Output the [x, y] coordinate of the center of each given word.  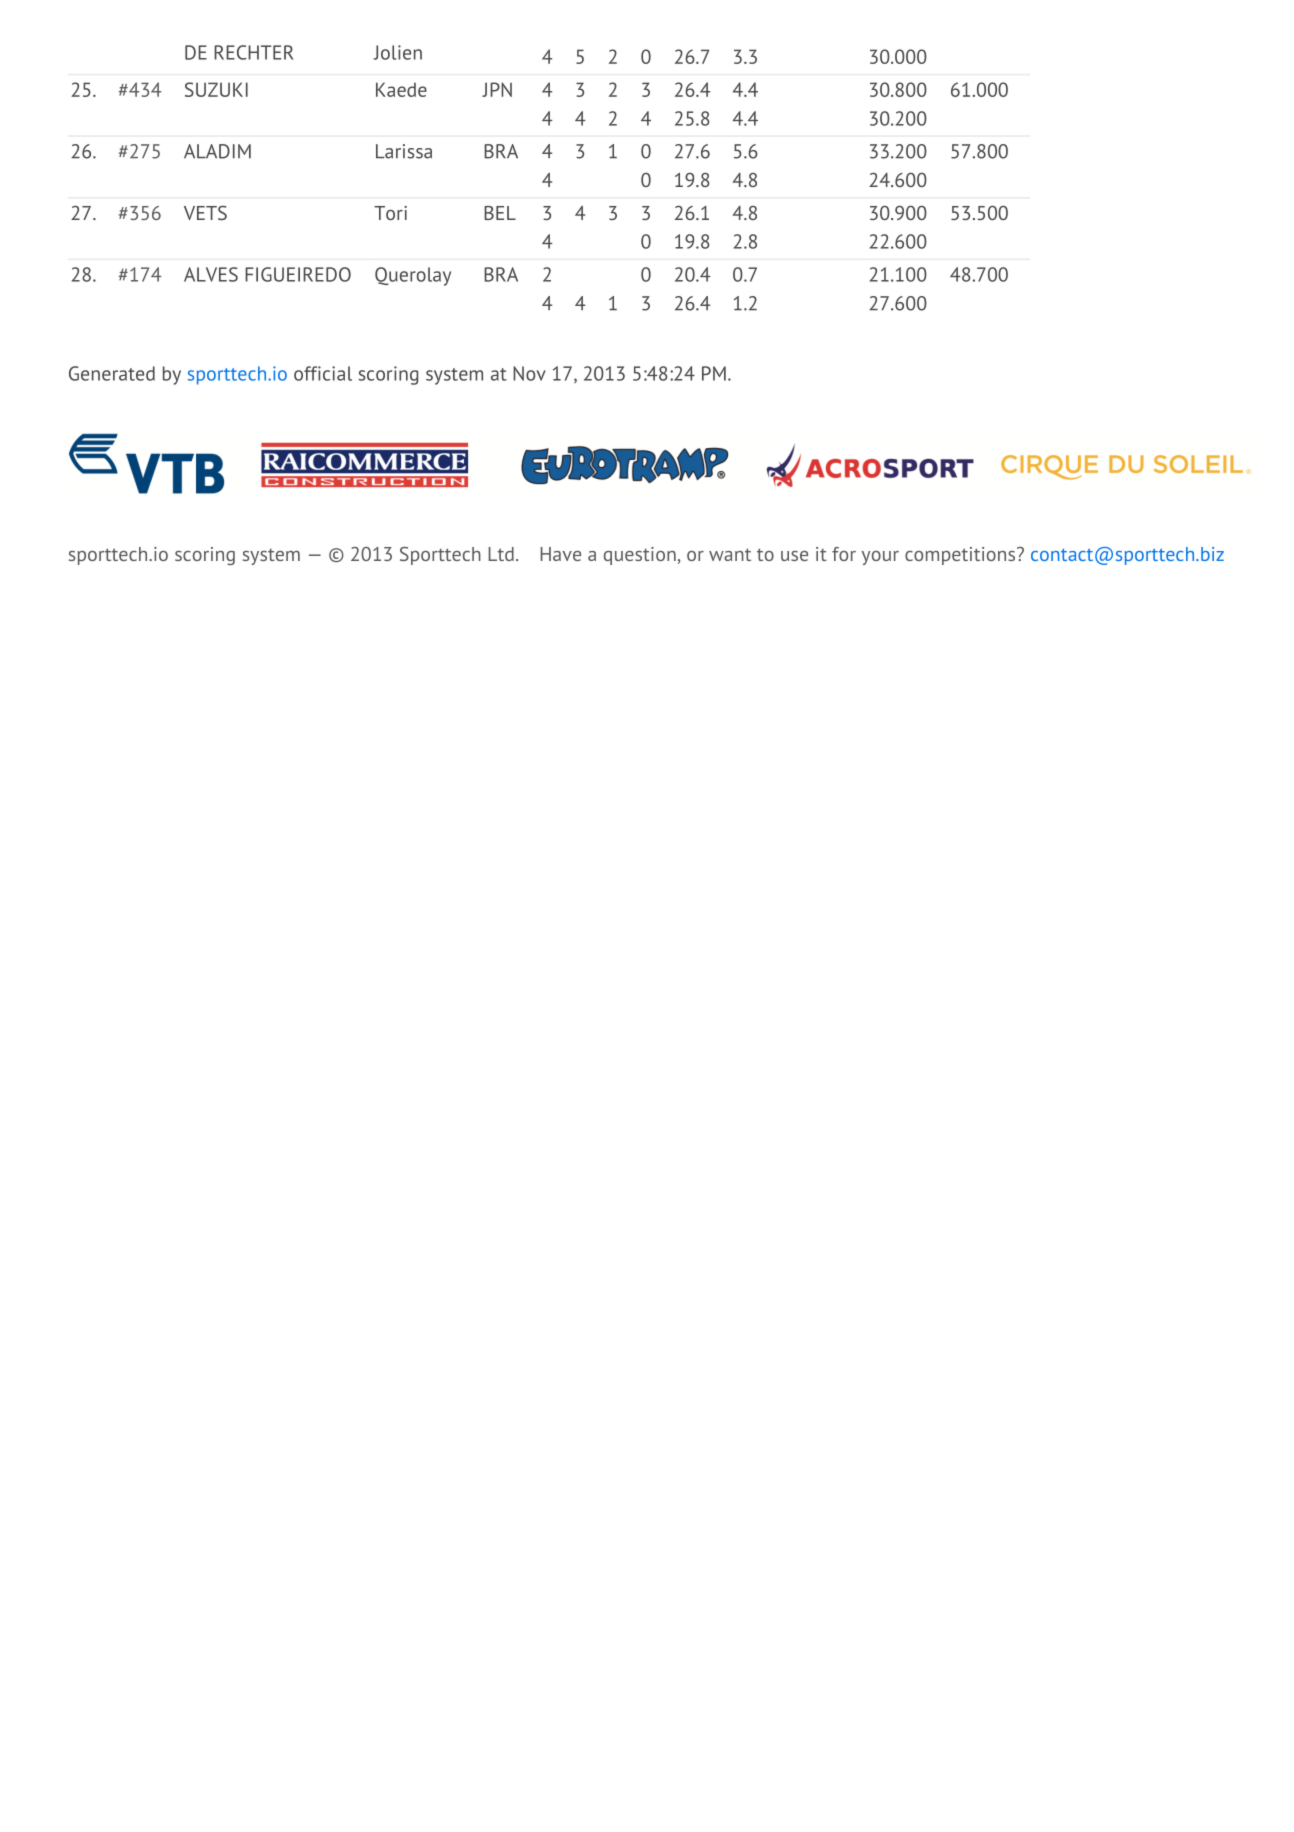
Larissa [404, 151]
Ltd [501, 554]
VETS [205, 213]
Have [560, 554]
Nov [529, 373]
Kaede [401, 89]
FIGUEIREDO [298, 274]
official [323, 373]
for [844, 554]
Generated [112, 373]
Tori [390, 213]
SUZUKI [216, 89]
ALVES [211, 274]
